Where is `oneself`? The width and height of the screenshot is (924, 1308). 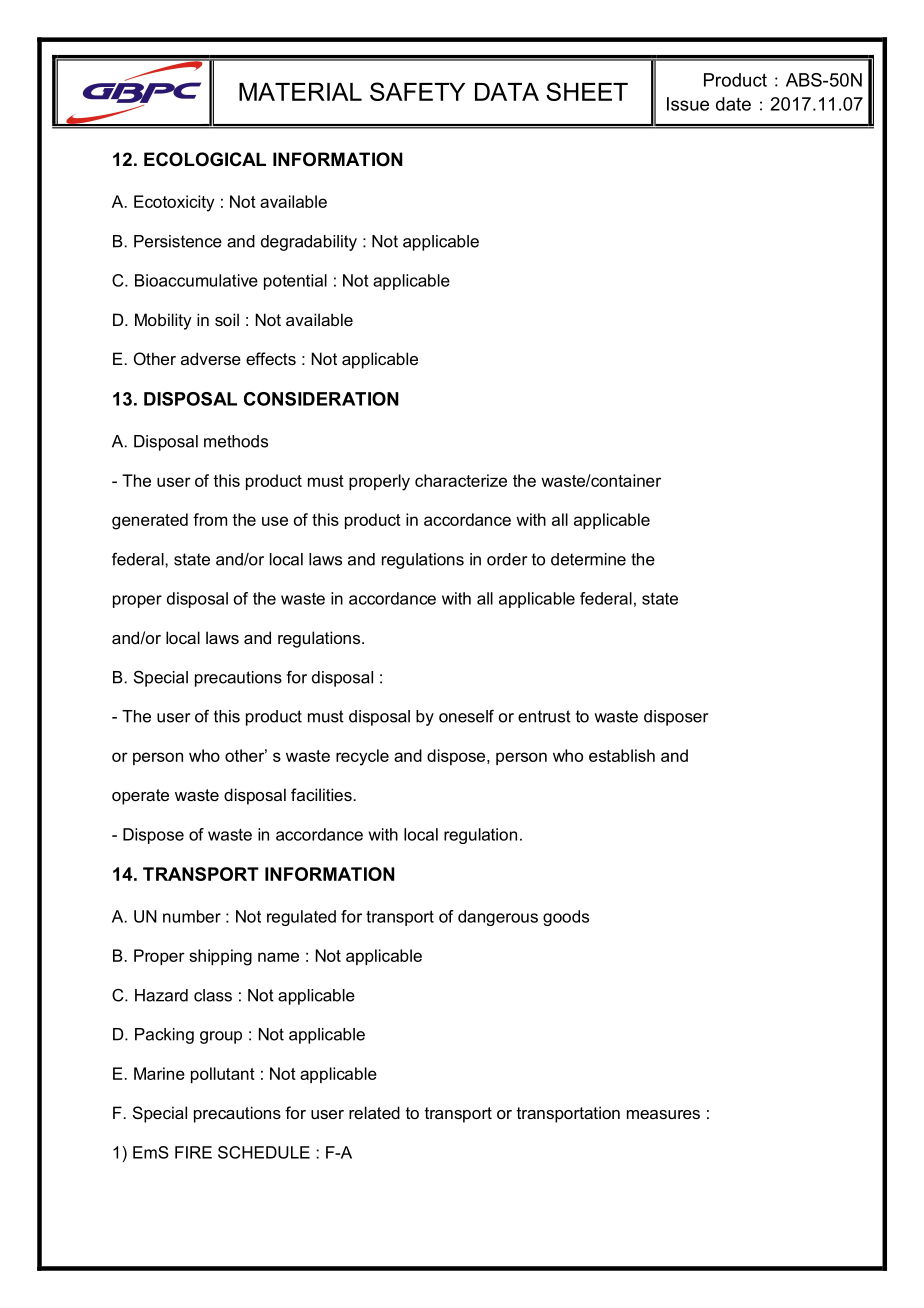 oneself is located at coordinates (466, 716).
